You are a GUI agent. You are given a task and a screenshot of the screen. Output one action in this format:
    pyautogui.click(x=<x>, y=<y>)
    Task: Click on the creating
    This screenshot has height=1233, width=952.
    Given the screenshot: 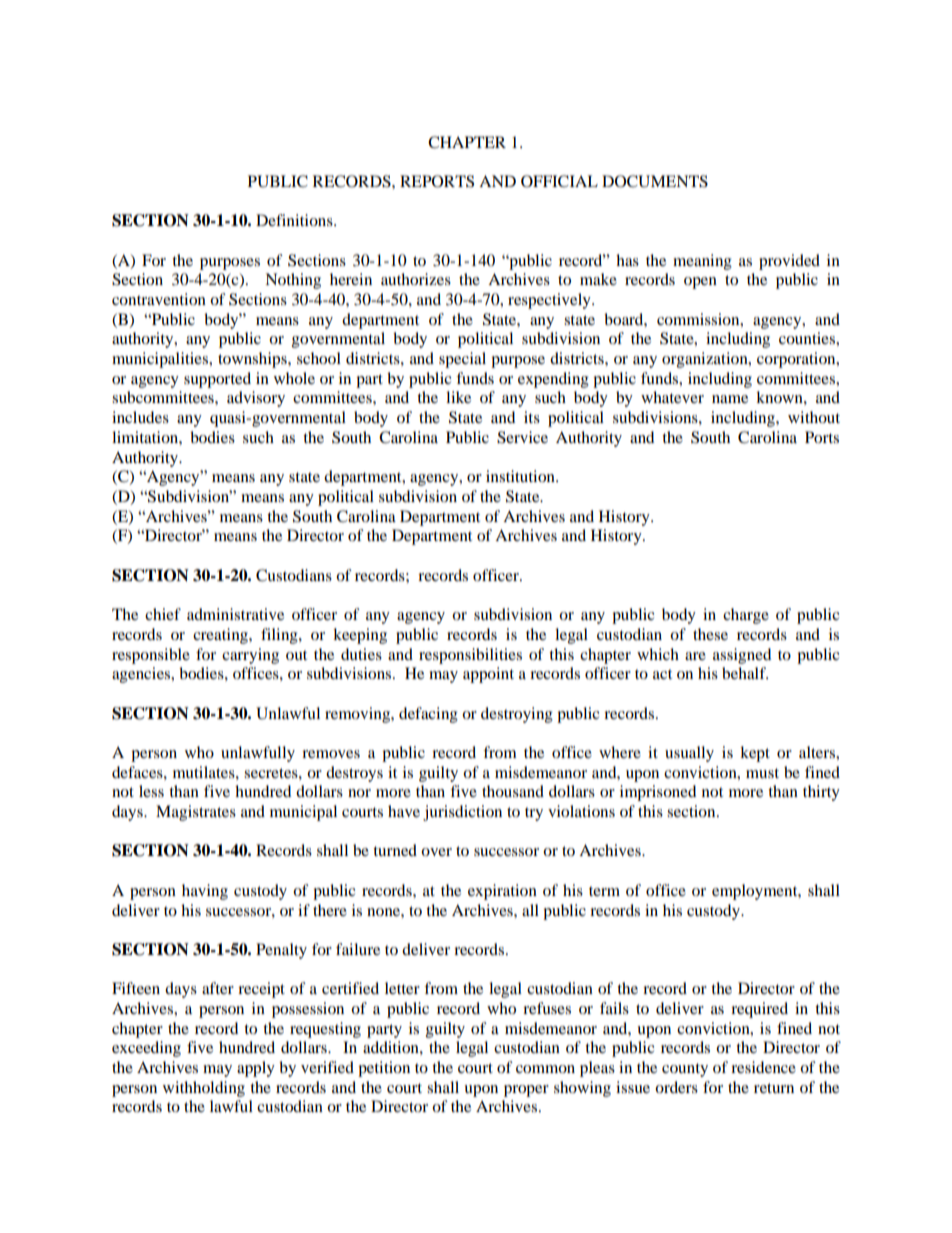 What is the action you would take?
    pyautogui.click(x=221, y=636)
